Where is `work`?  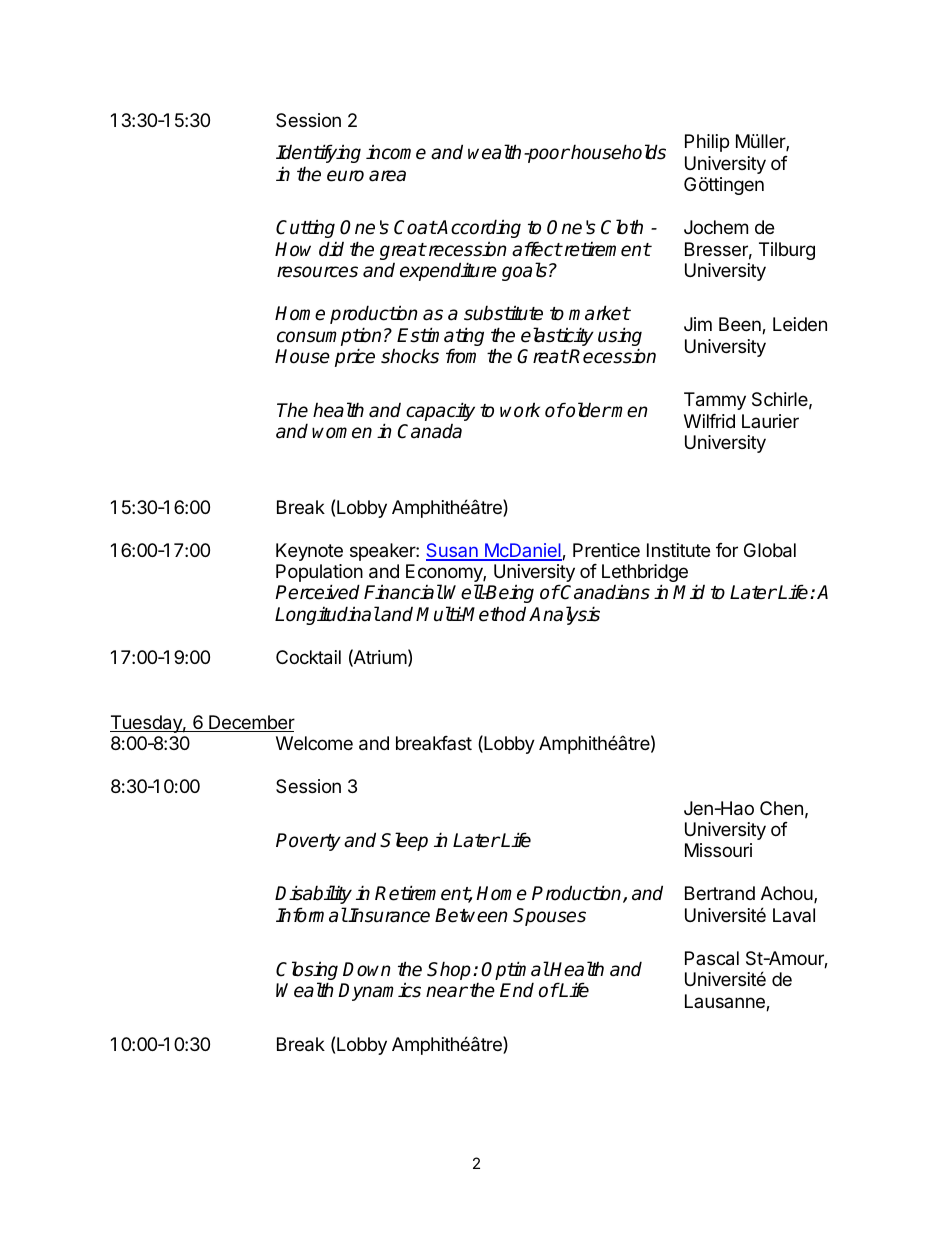 work is located at coordinates (520, 410).
